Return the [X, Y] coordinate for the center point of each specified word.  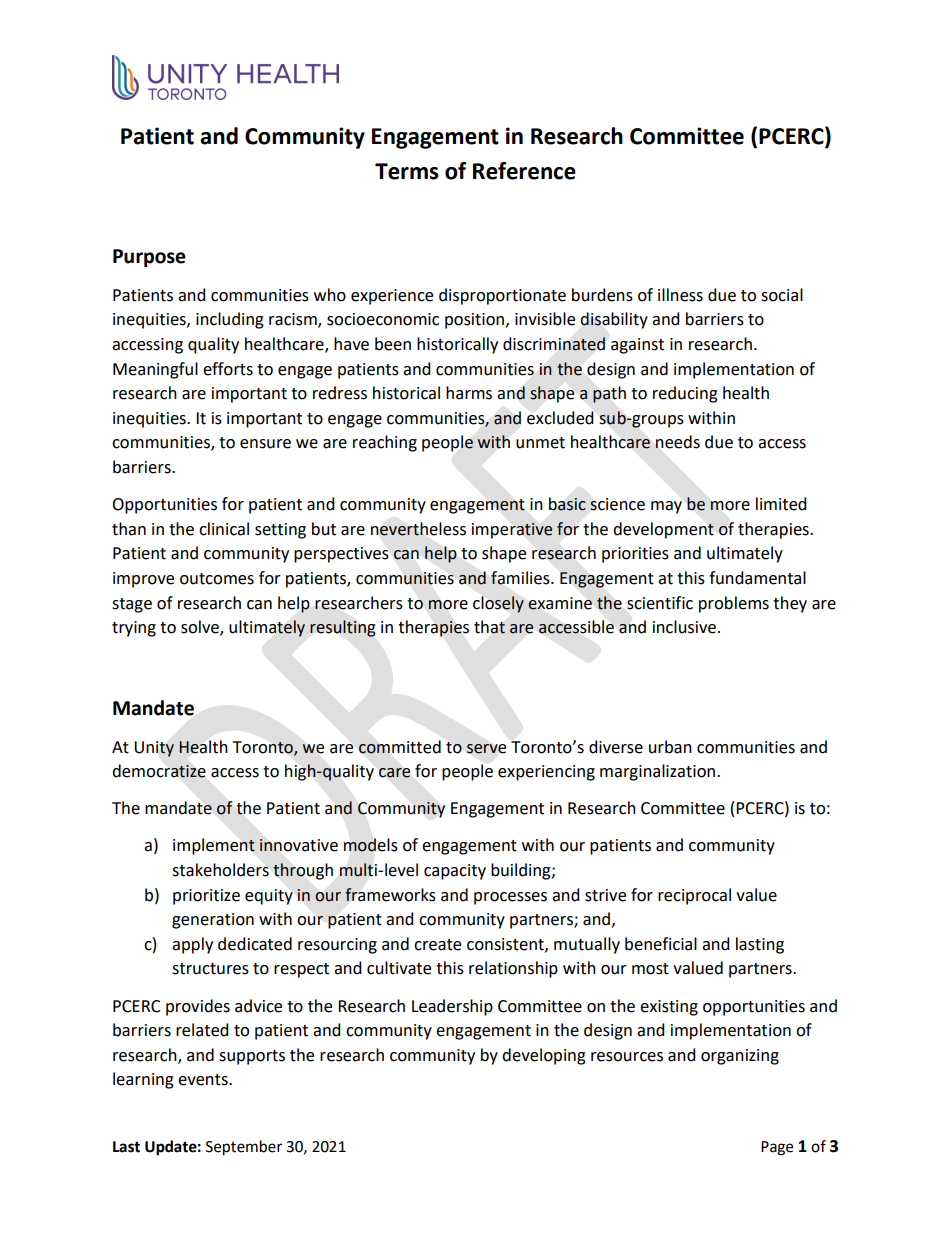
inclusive [686, 627]
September [244, 1148]
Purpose [149, 258]
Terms [407, 171]
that [489, 627]
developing [544, 1056]
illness [680, 295]
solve [201, 628]
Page [777, 1148]
